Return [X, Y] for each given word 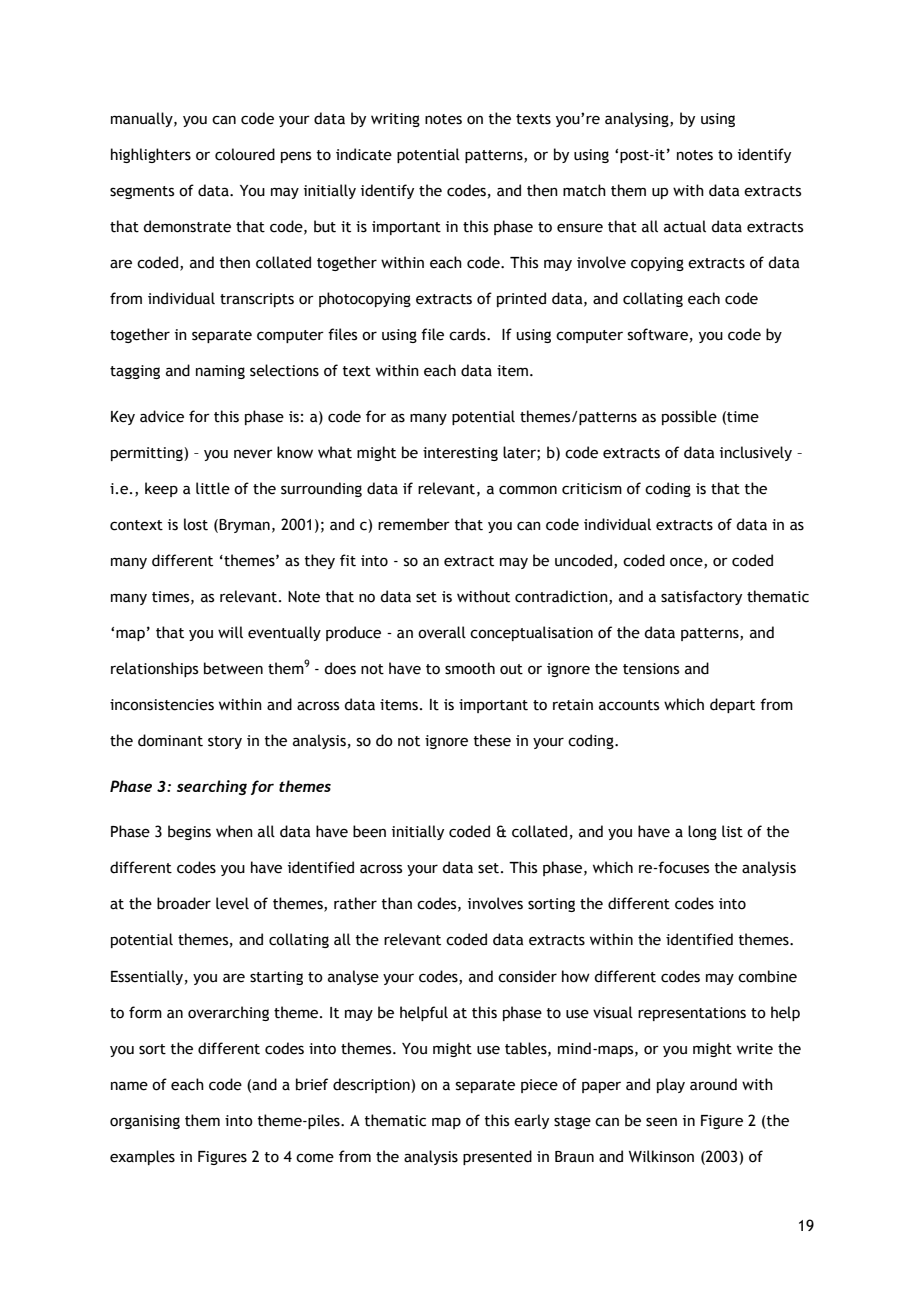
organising [145, 1122]
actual [685, 226]
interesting [460, 454]
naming [220, 372]
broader [184, 903]
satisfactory [701, 597]
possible [689, 417]
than [396, 903]
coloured [245, 154]
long [702, 832]
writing [395, 120]
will [230, 632]
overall [442, 632]
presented [497, 1157]
